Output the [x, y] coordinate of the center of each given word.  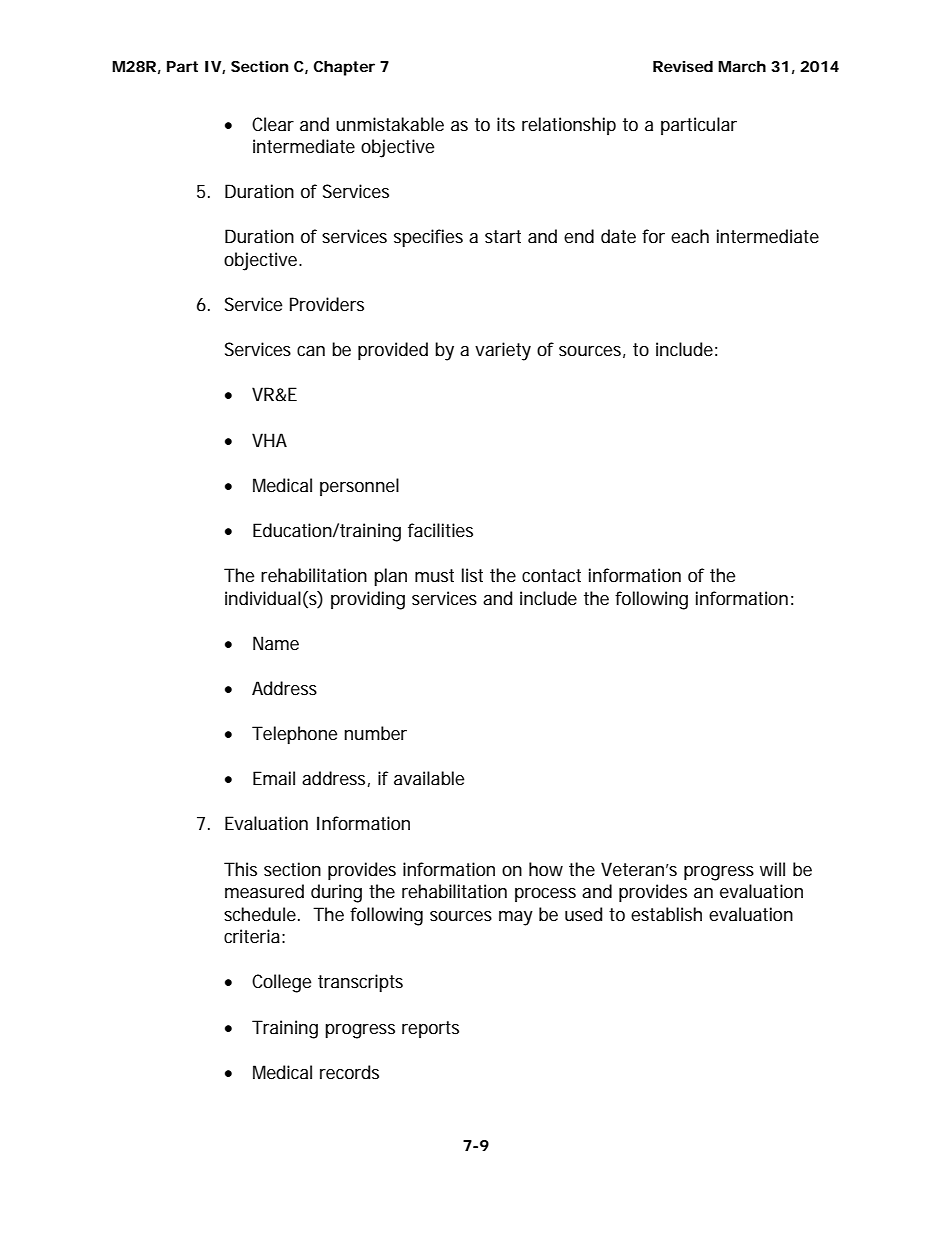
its [506, 124]
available [429, 778]
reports [430, 1029]
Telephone [294, 735]
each [690, 236]
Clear [273, 124]
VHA [269, 440]
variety [503, 351]
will [772, 869]
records [349, 1072]
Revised [683, 66]
